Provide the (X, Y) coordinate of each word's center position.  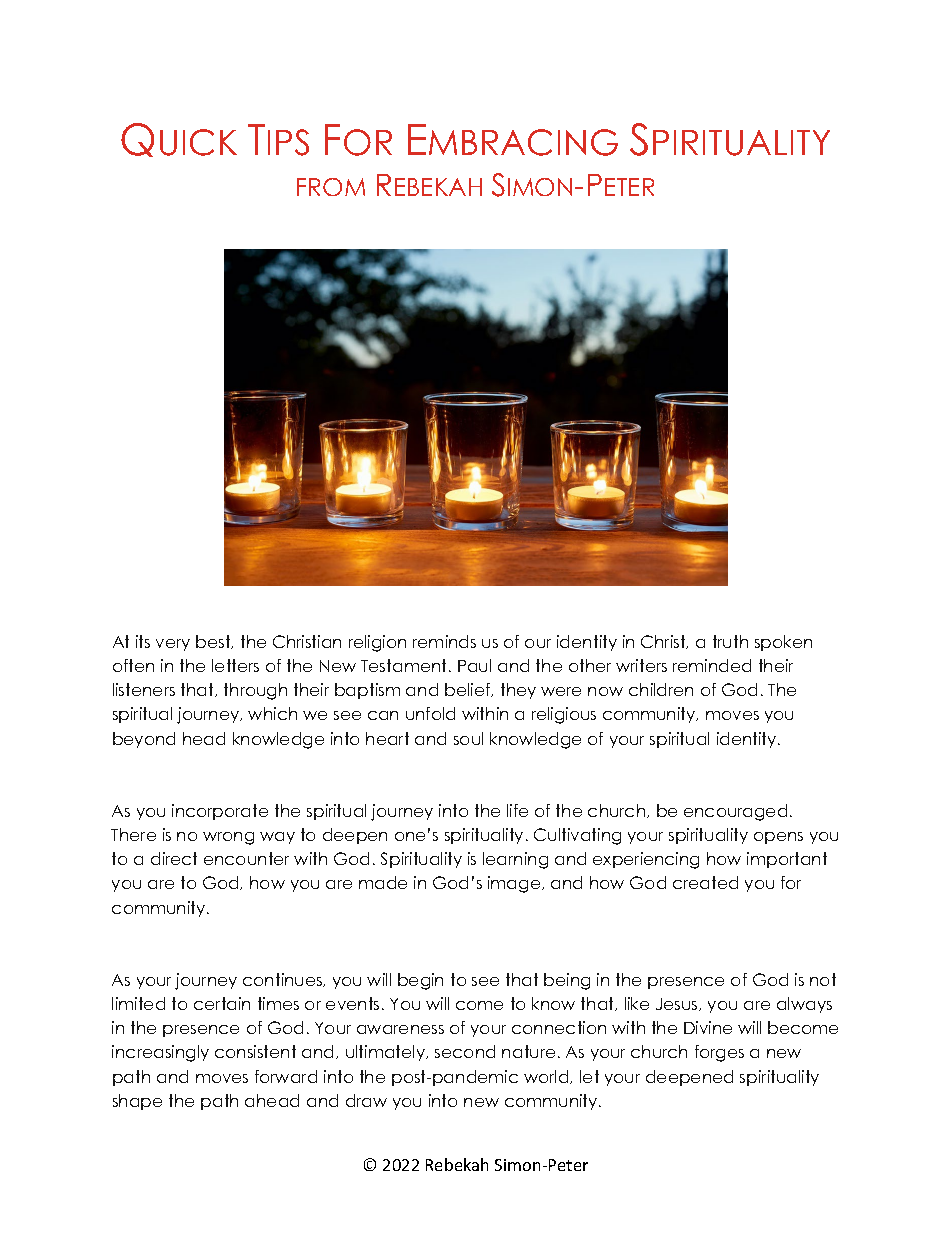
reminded (712, 665)
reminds (444, 641)
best (214, 642)
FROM (331, 187)
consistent (255, 1051)
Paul (474, 665)
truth (730, 641)
